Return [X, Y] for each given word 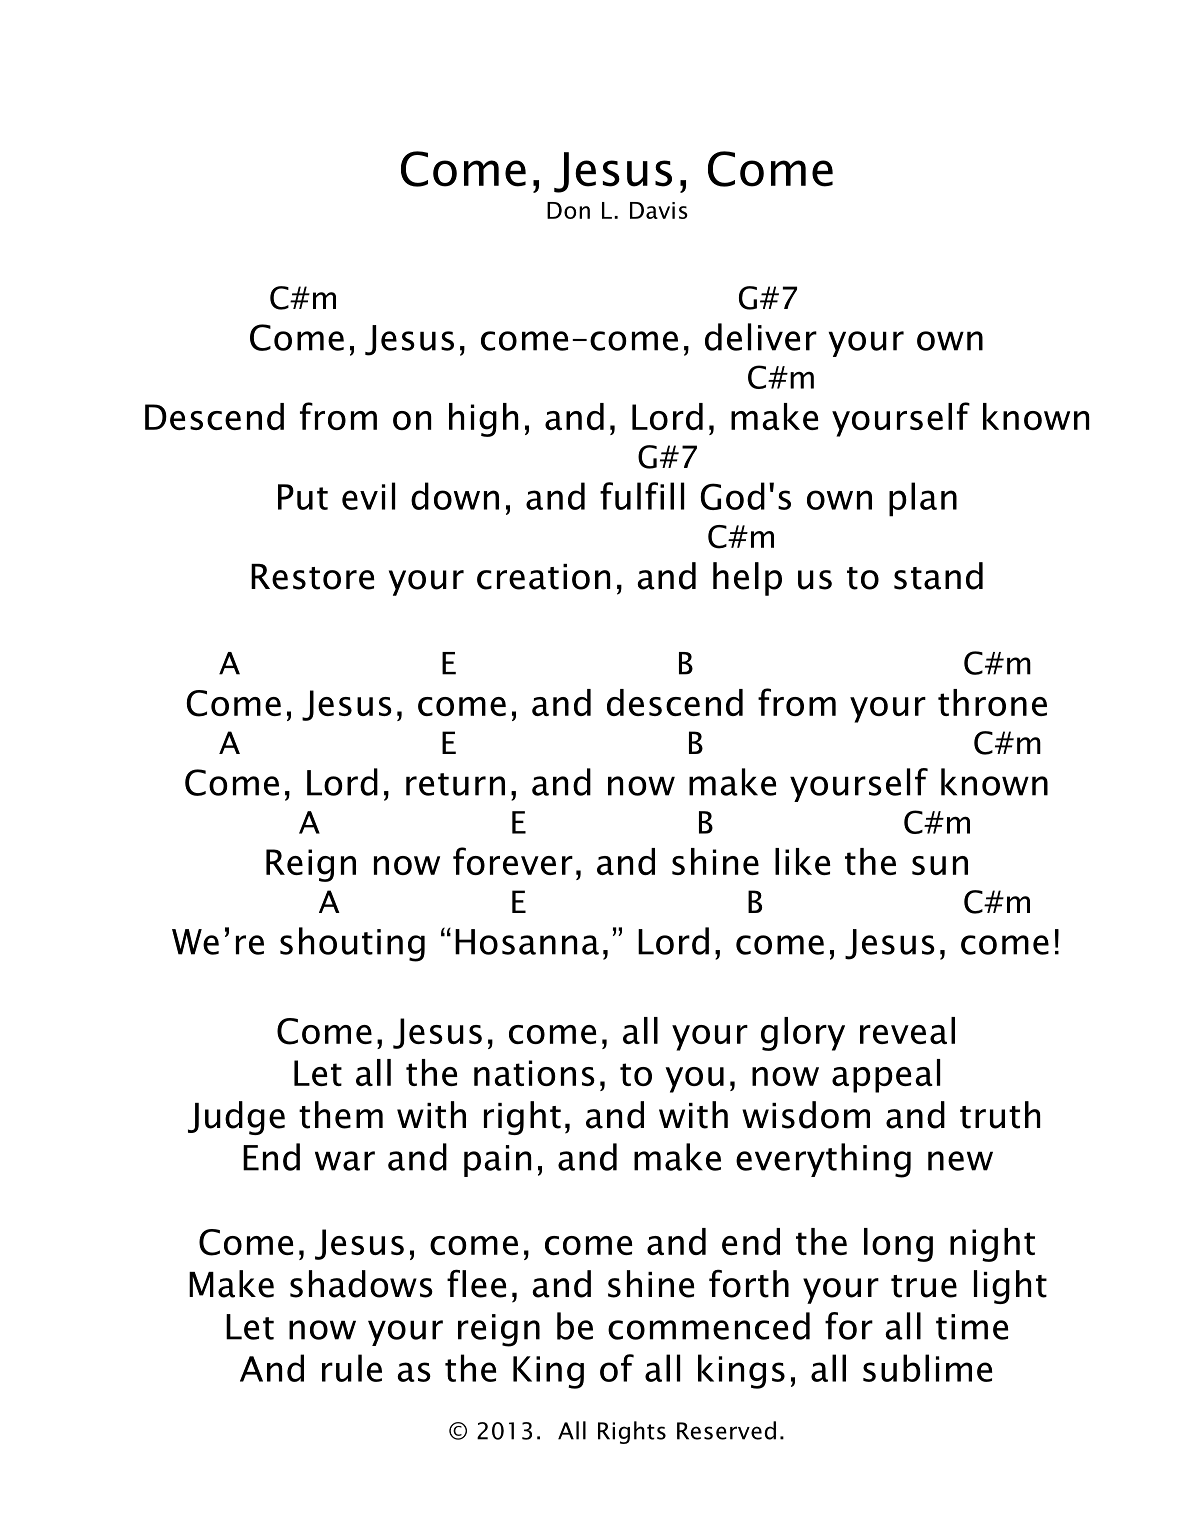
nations [534, 1073]
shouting [352, 944]
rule [352, 1368]
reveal [907, 1030]
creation [543, 577]
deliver [761, 337]
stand [938, 576]
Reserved [726, 1430]
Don [568, 210]
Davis [659, 210]
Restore [313, 577]
